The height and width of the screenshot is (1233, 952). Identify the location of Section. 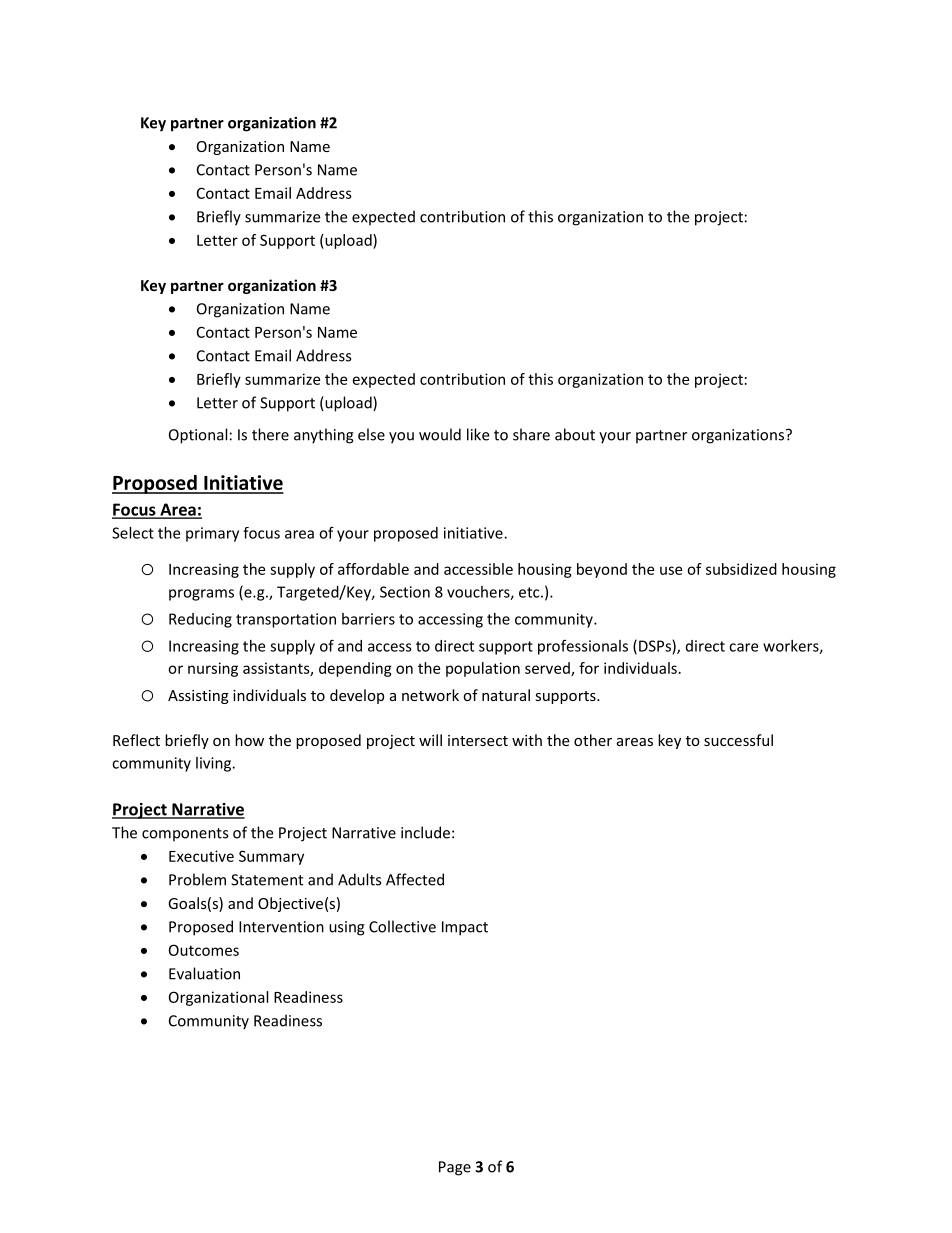
(405, 592).
